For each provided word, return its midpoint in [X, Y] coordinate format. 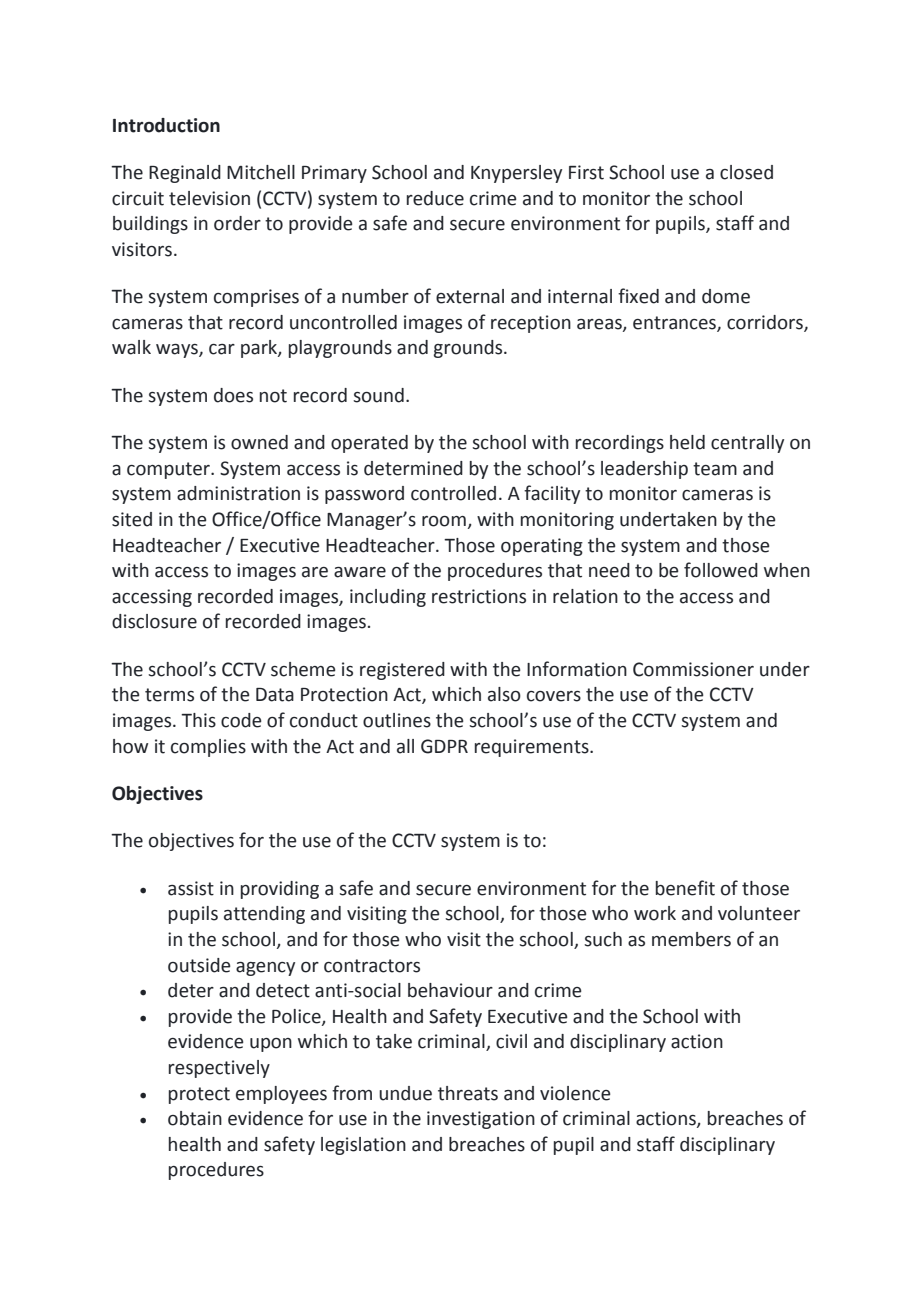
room [444, 521]
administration [238, 493]
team [715, 469]
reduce [435, 198]
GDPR [444, 746]
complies [208, 748]
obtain [195, 1118]
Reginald [185, 174]
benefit [685, 888]
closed [746, 172]
